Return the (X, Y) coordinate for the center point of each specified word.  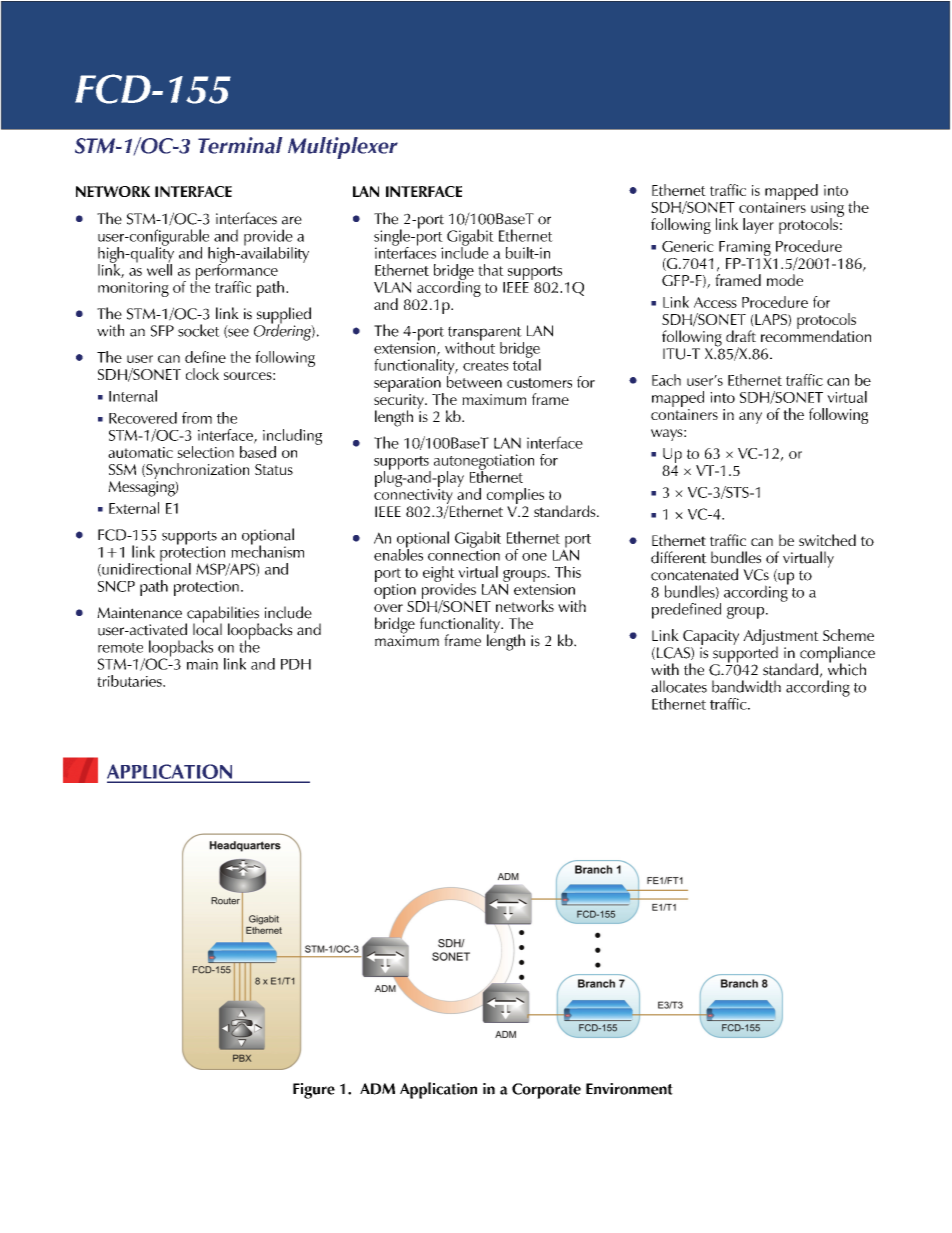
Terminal (240, 145)
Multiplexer (343, 148)
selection (205, 452)
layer (758, 226)
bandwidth (746, 686)
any (750, 418)
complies (515, 496)
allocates (679, 686)
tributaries (130, 681)
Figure (314, 1091)
